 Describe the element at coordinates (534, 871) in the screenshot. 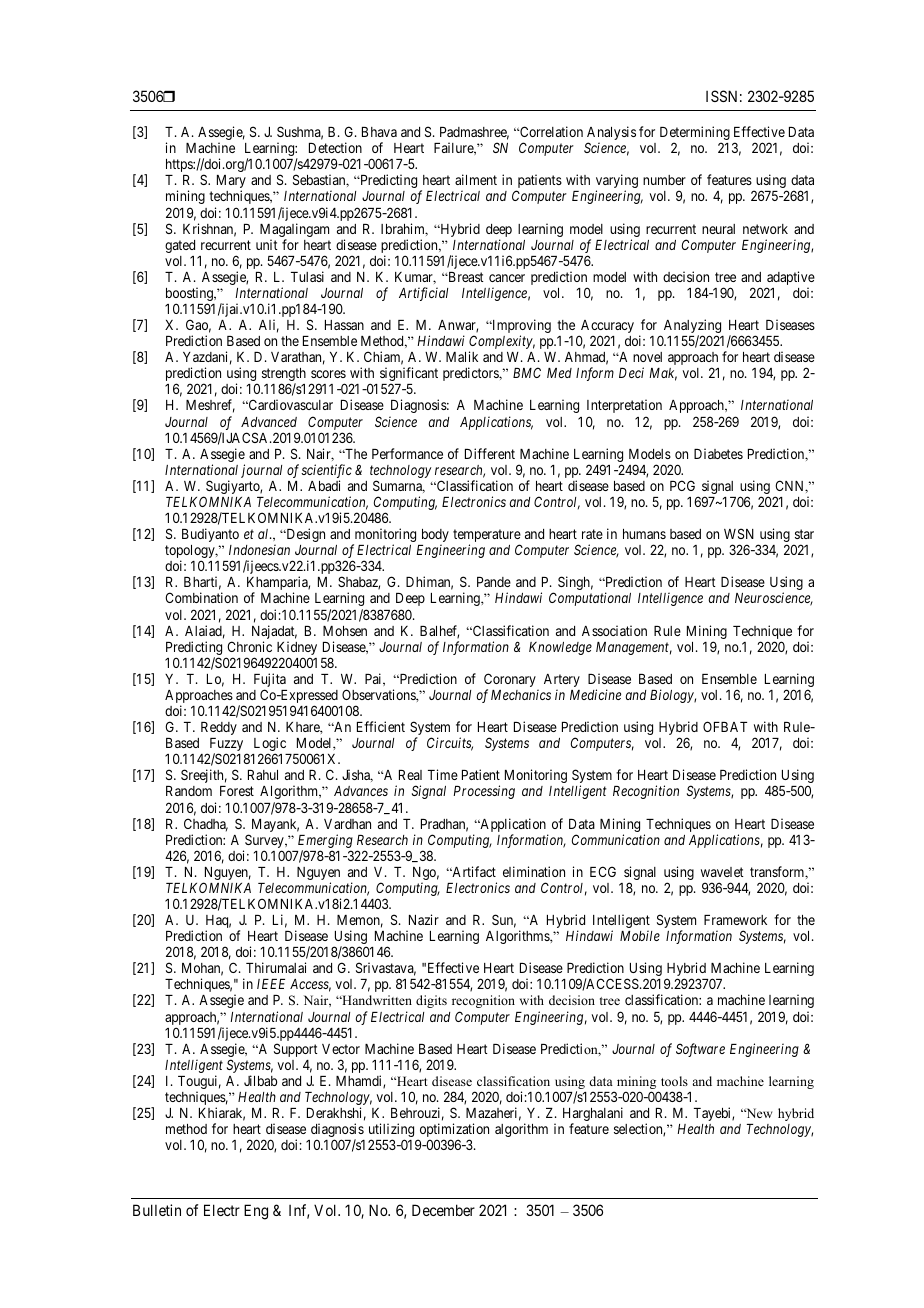

I see `elimination` at that location.
